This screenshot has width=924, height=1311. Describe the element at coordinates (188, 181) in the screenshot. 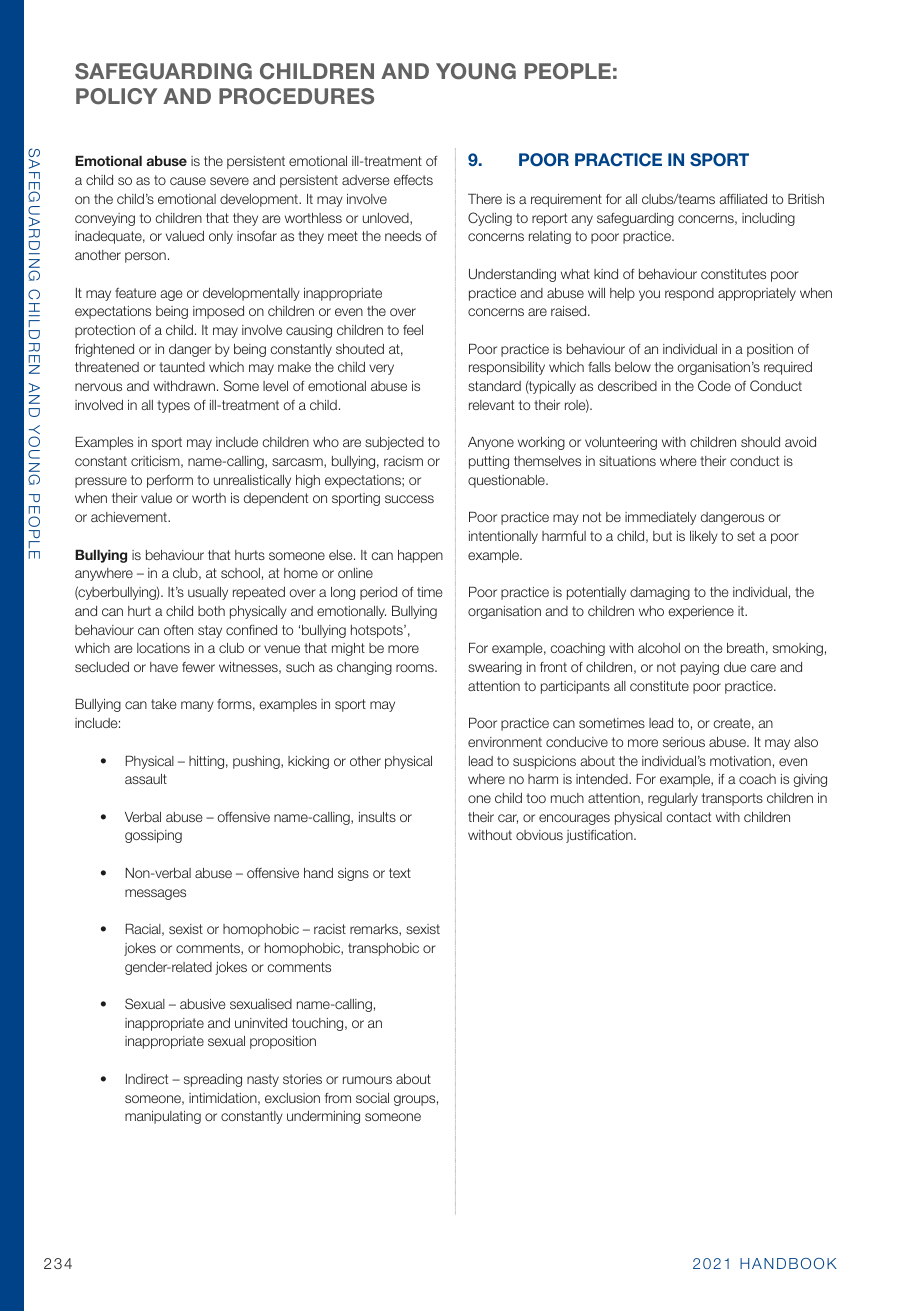

I see `cause` at that location.
